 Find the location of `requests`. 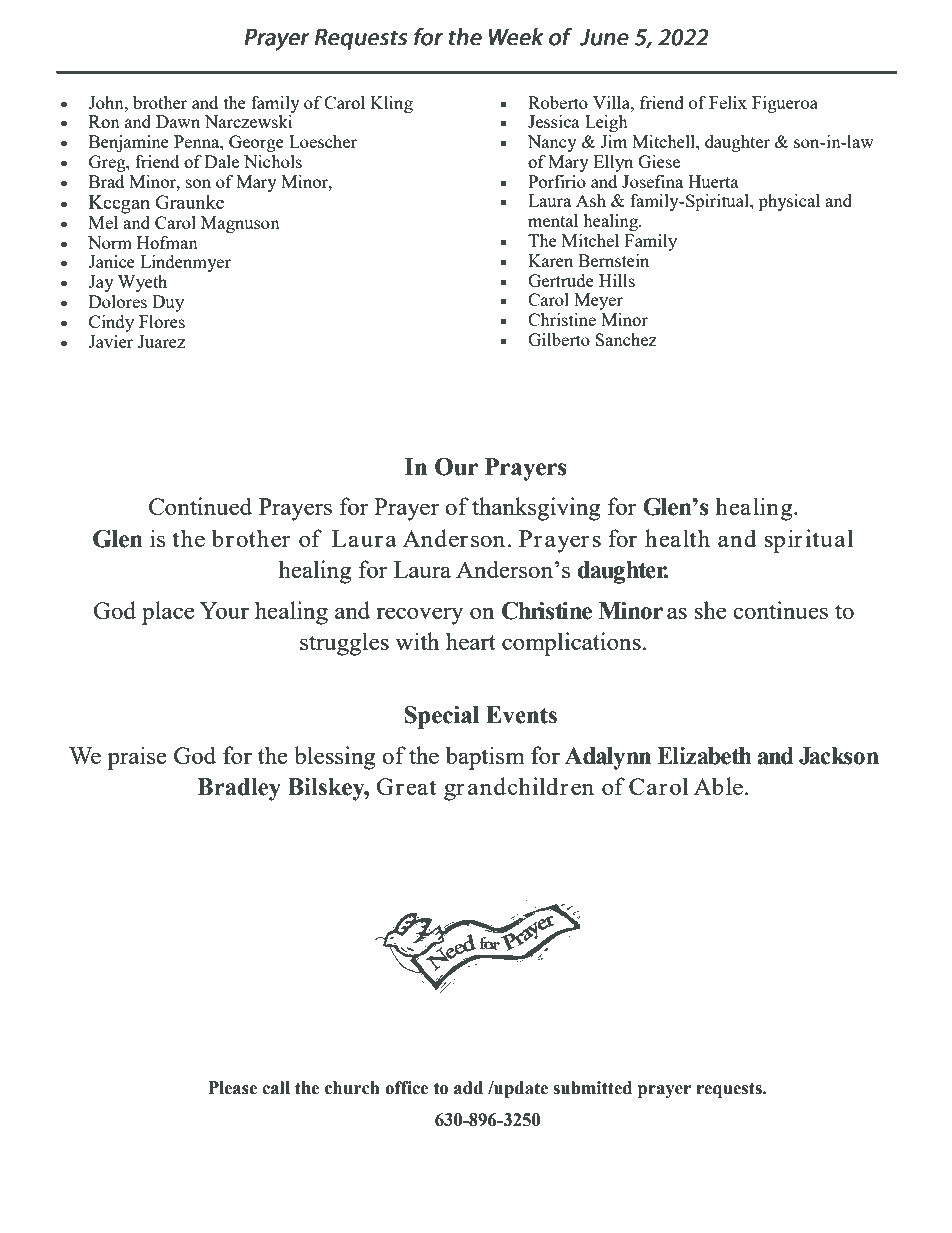

requests is located at coordinates (730, 1090).
